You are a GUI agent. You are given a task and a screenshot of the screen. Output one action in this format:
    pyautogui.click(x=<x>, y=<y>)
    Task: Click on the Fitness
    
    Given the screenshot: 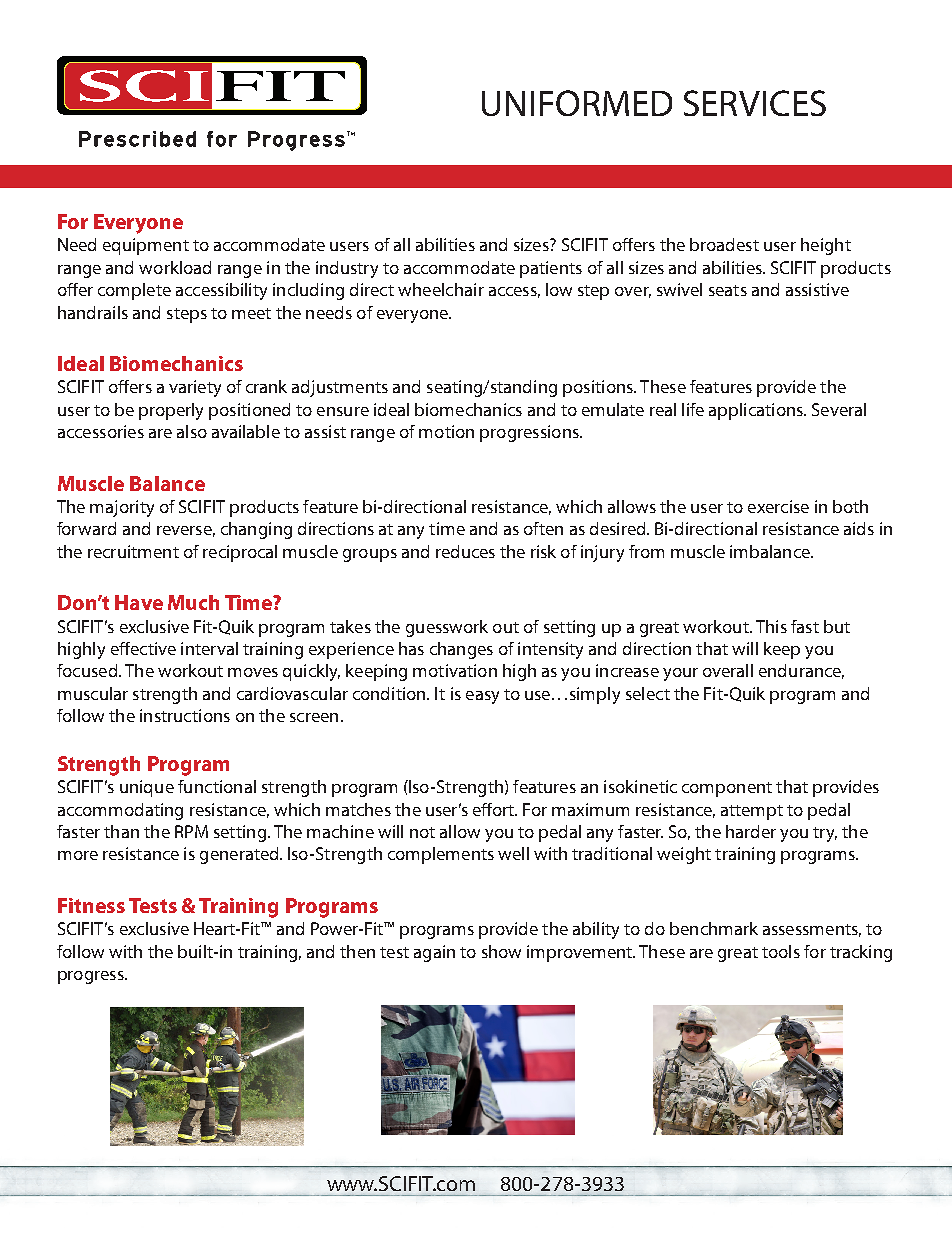 What is the action you would take?
    pyautogui.click(x=91, y=905)
